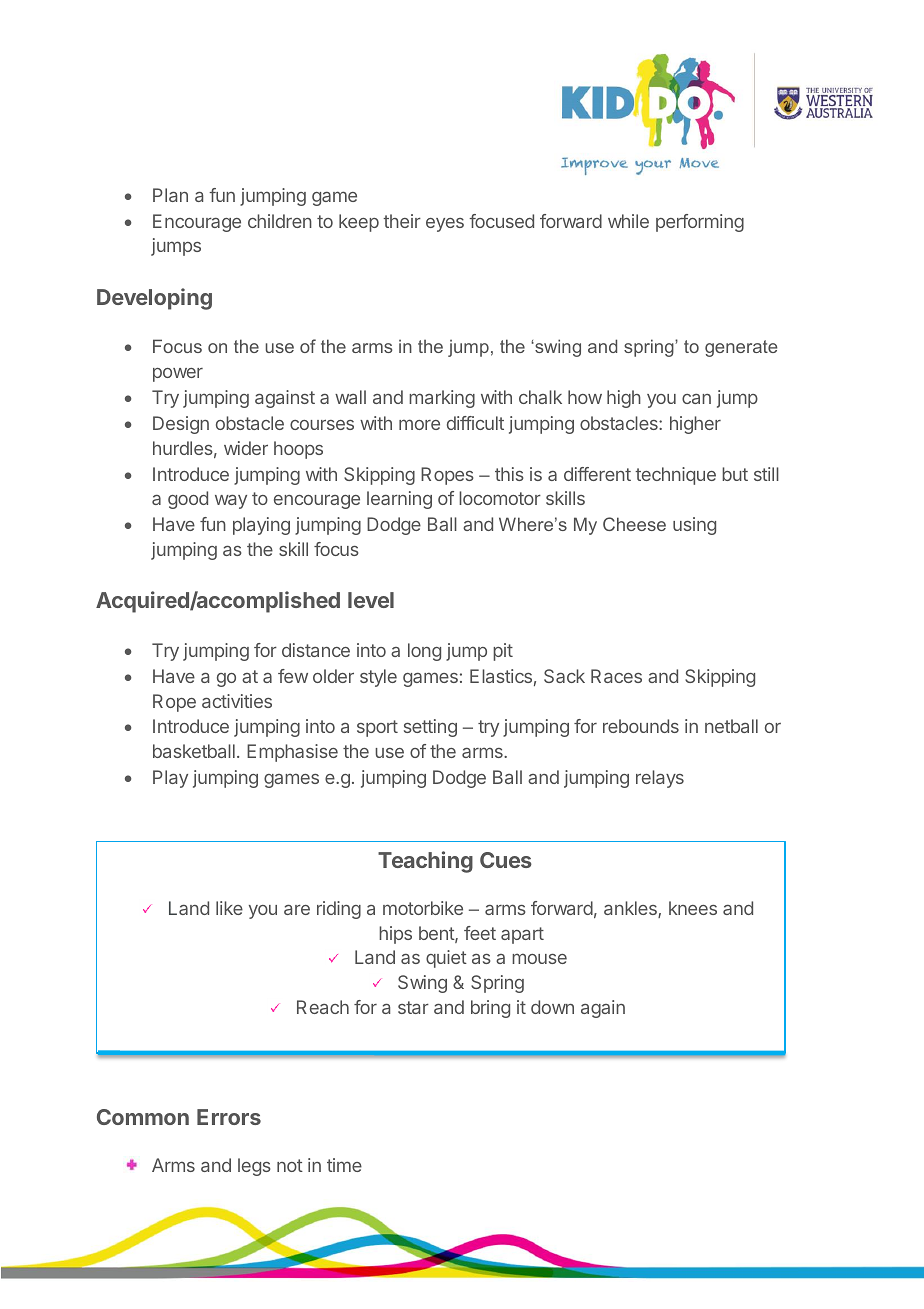  What do you see at coordinates (424, 652) in the image?
I see `long` at bounding box center [424, 652].
